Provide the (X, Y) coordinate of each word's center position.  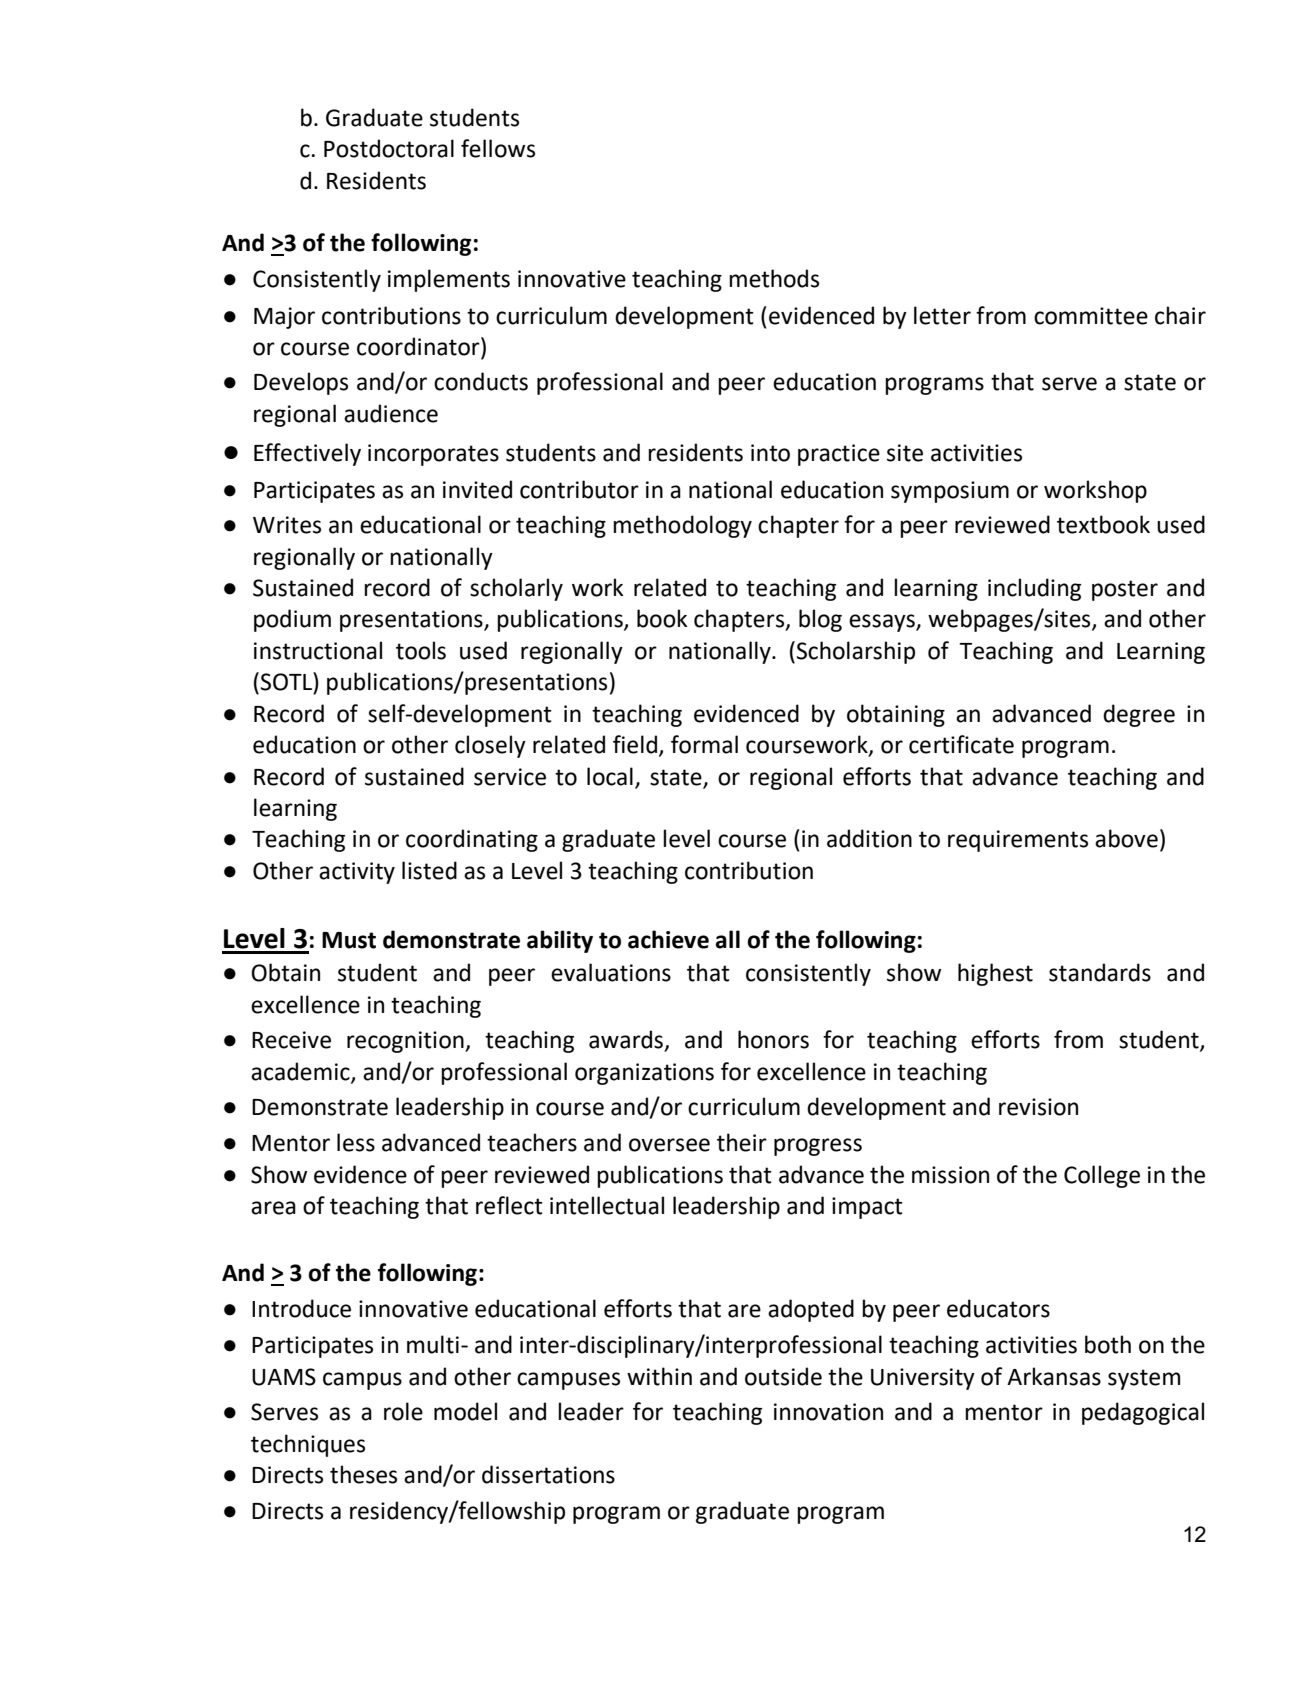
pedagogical (1143, 1413)
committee (1091, 316)
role (403, 1411)
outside (783, 1376)
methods (774, 278)
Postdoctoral (389, 148)
